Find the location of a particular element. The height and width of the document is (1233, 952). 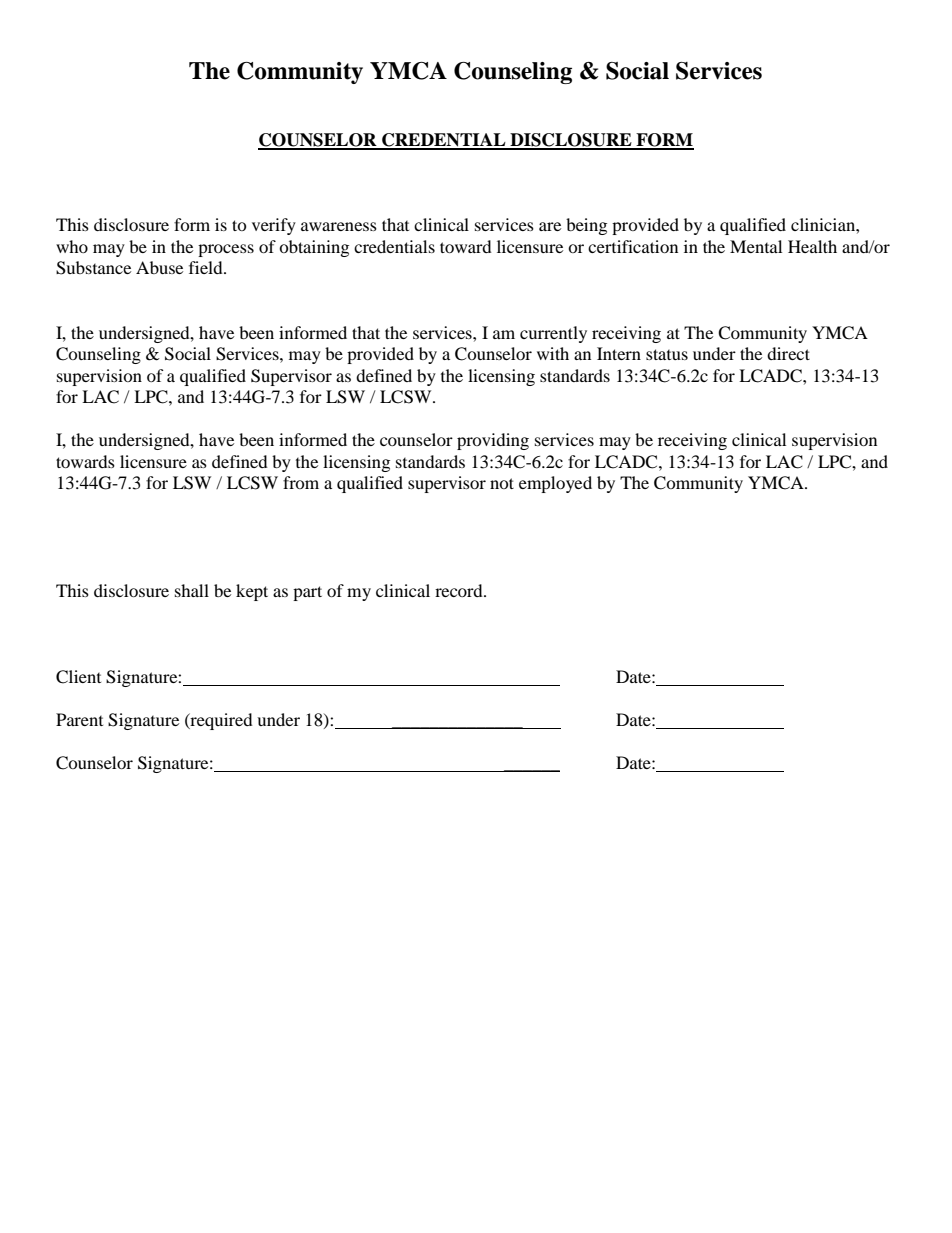

status is located at coordinates (667, 354).
